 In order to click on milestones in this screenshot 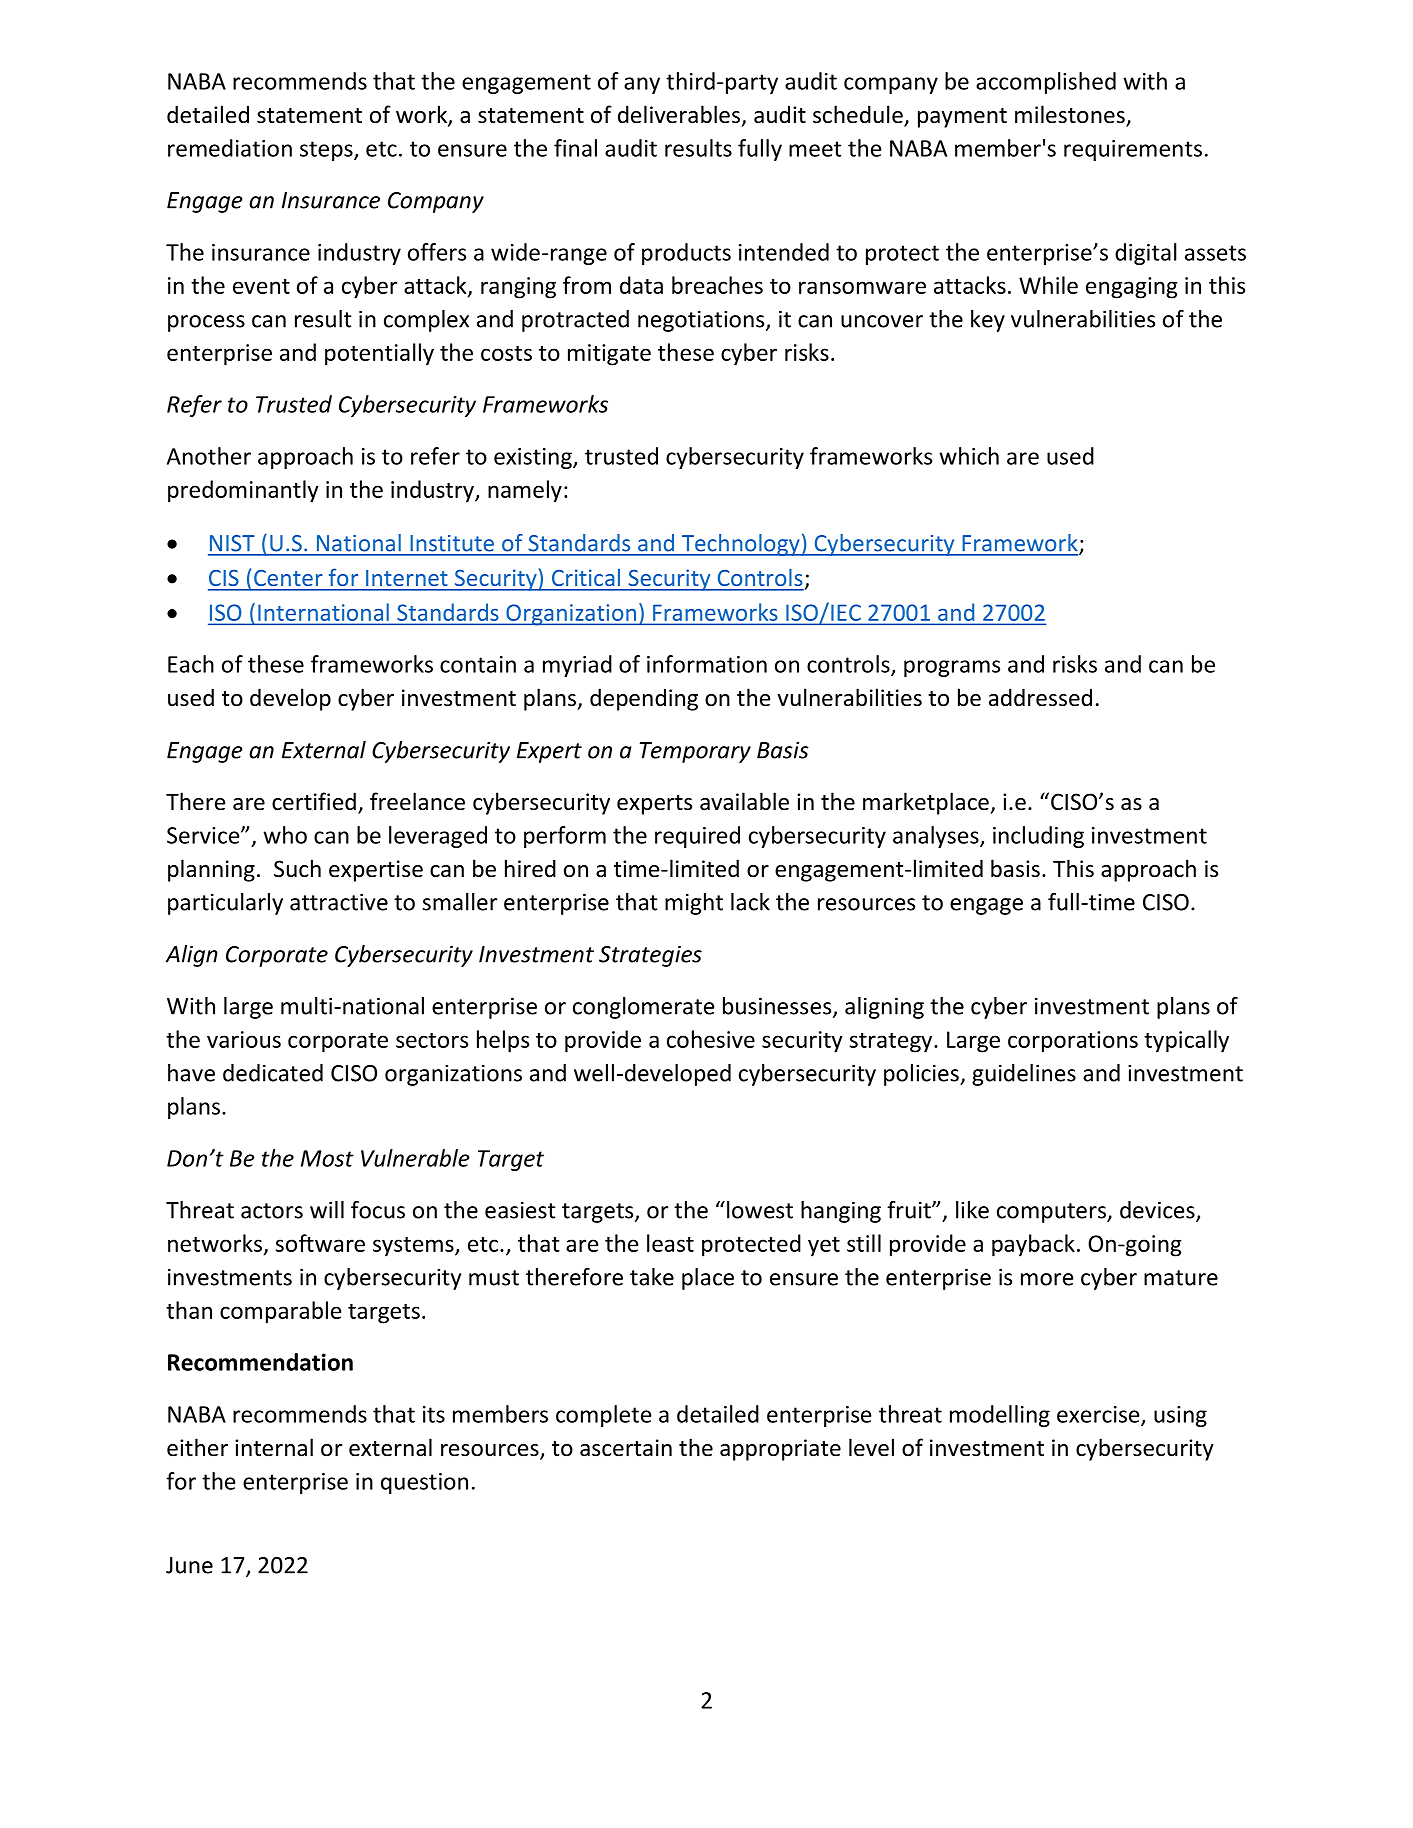, I will do `click(1071, 115)`.
